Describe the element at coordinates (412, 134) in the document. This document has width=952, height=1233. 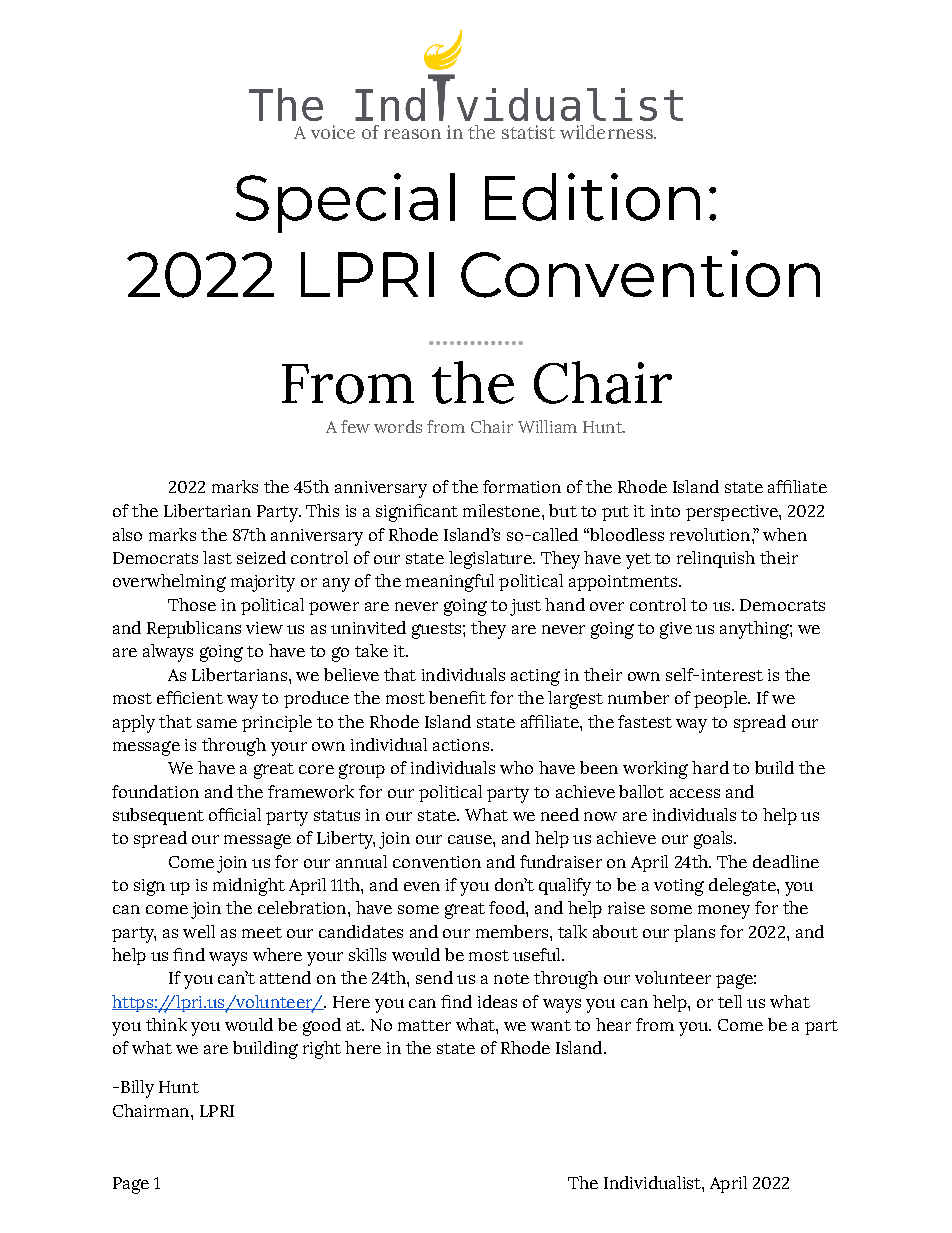
I see `reason` at that location.
